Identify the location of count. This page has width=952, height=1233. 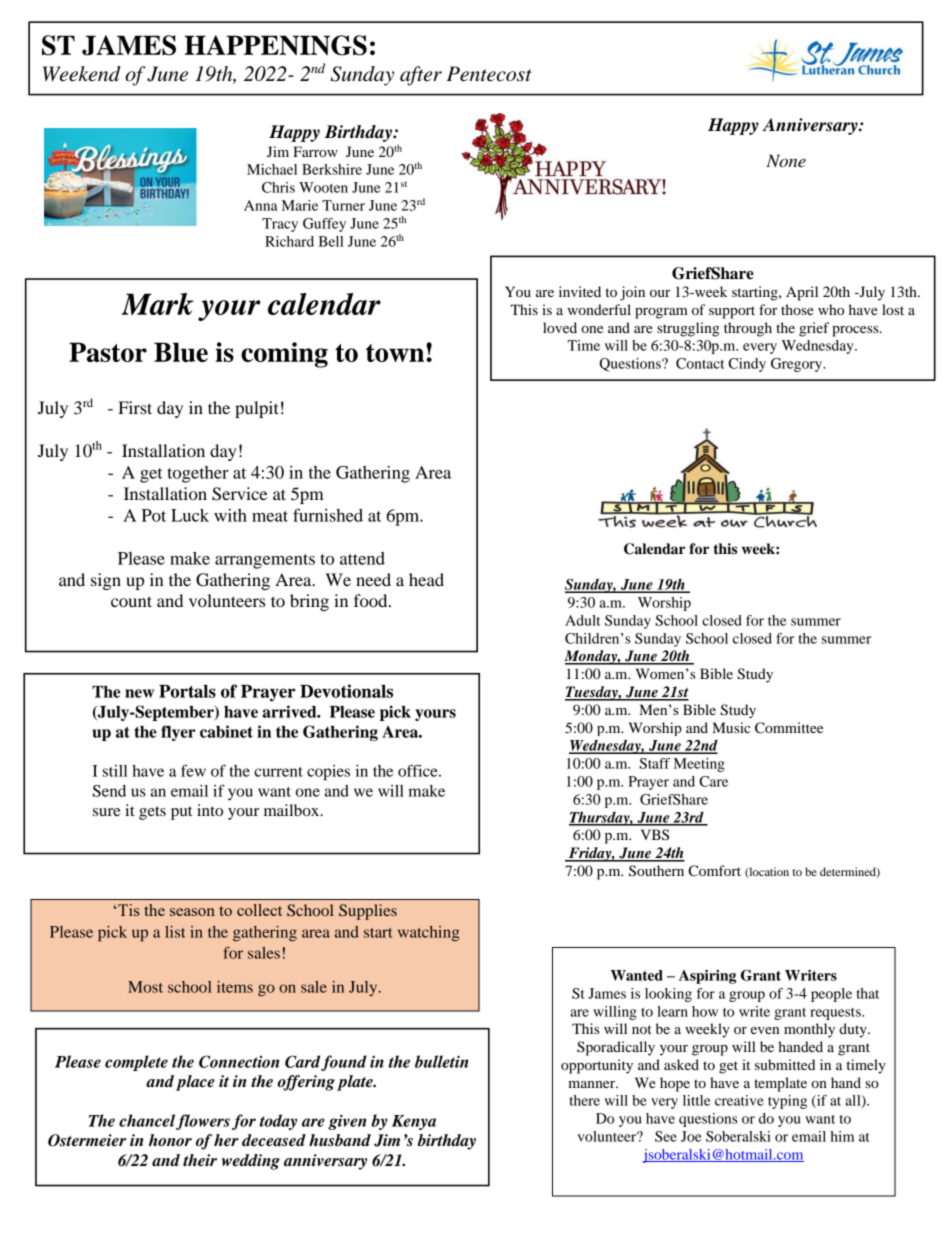
(131, 601).
